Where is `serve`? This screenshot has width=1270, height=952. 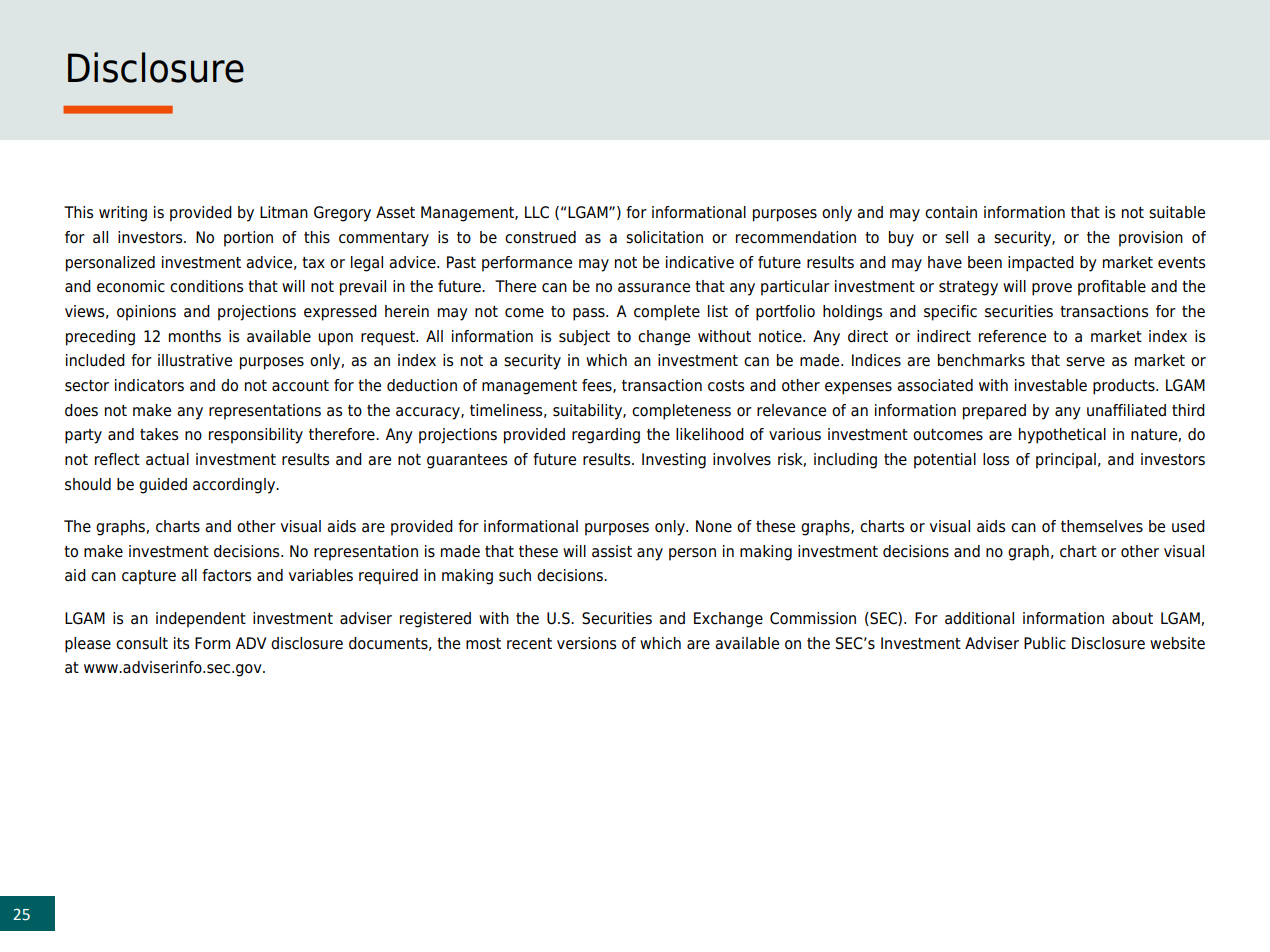 serve is located at coordinates (1085, 362).
